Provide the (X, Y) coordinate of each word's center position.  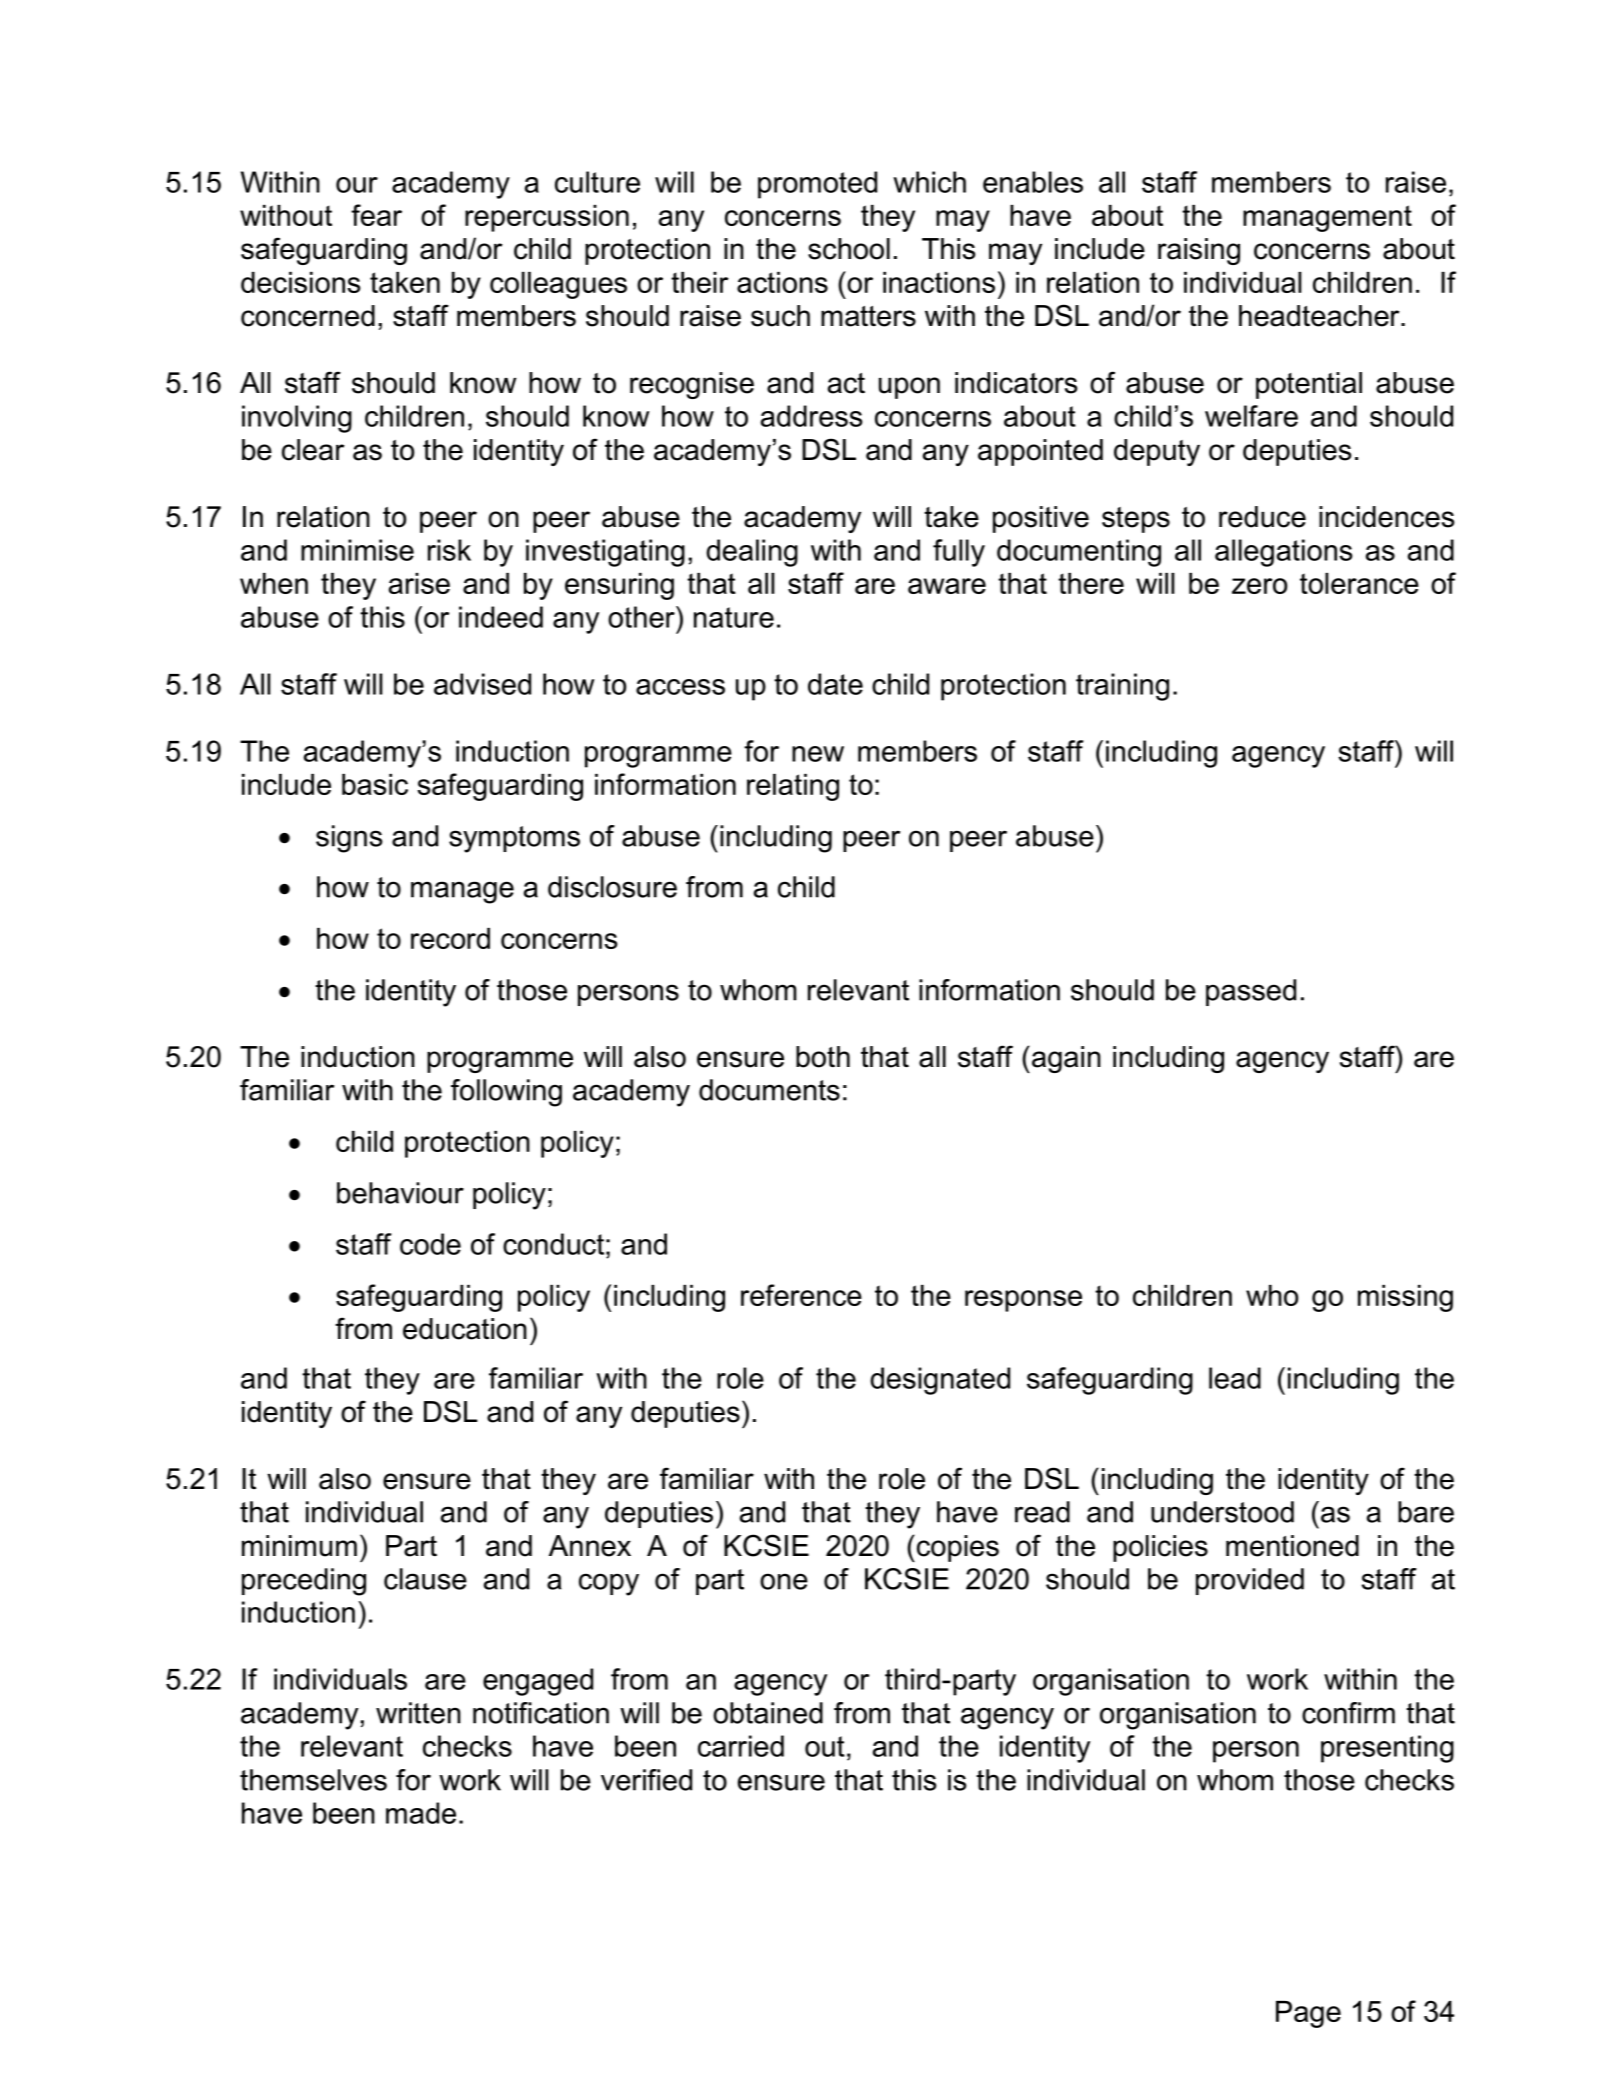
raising (1199, 251)
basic (375, 784)
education (465, 1329)
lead (1235, 1378)
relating (793, 787)
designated (940, 1381)
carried (741, 1746)
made (421, 1813)
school (849, 249)
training (1122, 687)
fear (376, 215)
